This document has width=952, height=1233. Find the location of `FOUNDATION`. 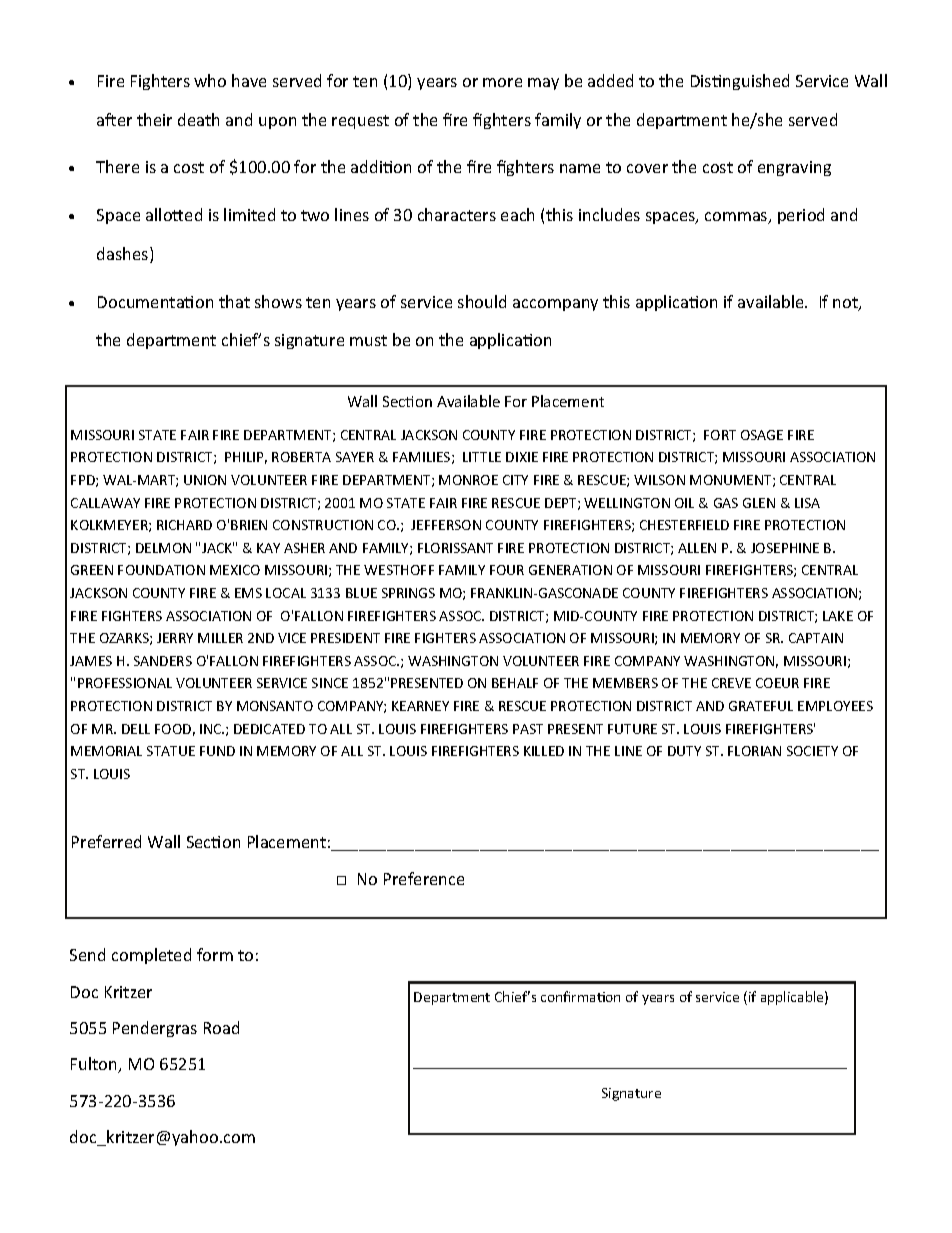

FOUNDATION is located at coordinates (161, 570).
